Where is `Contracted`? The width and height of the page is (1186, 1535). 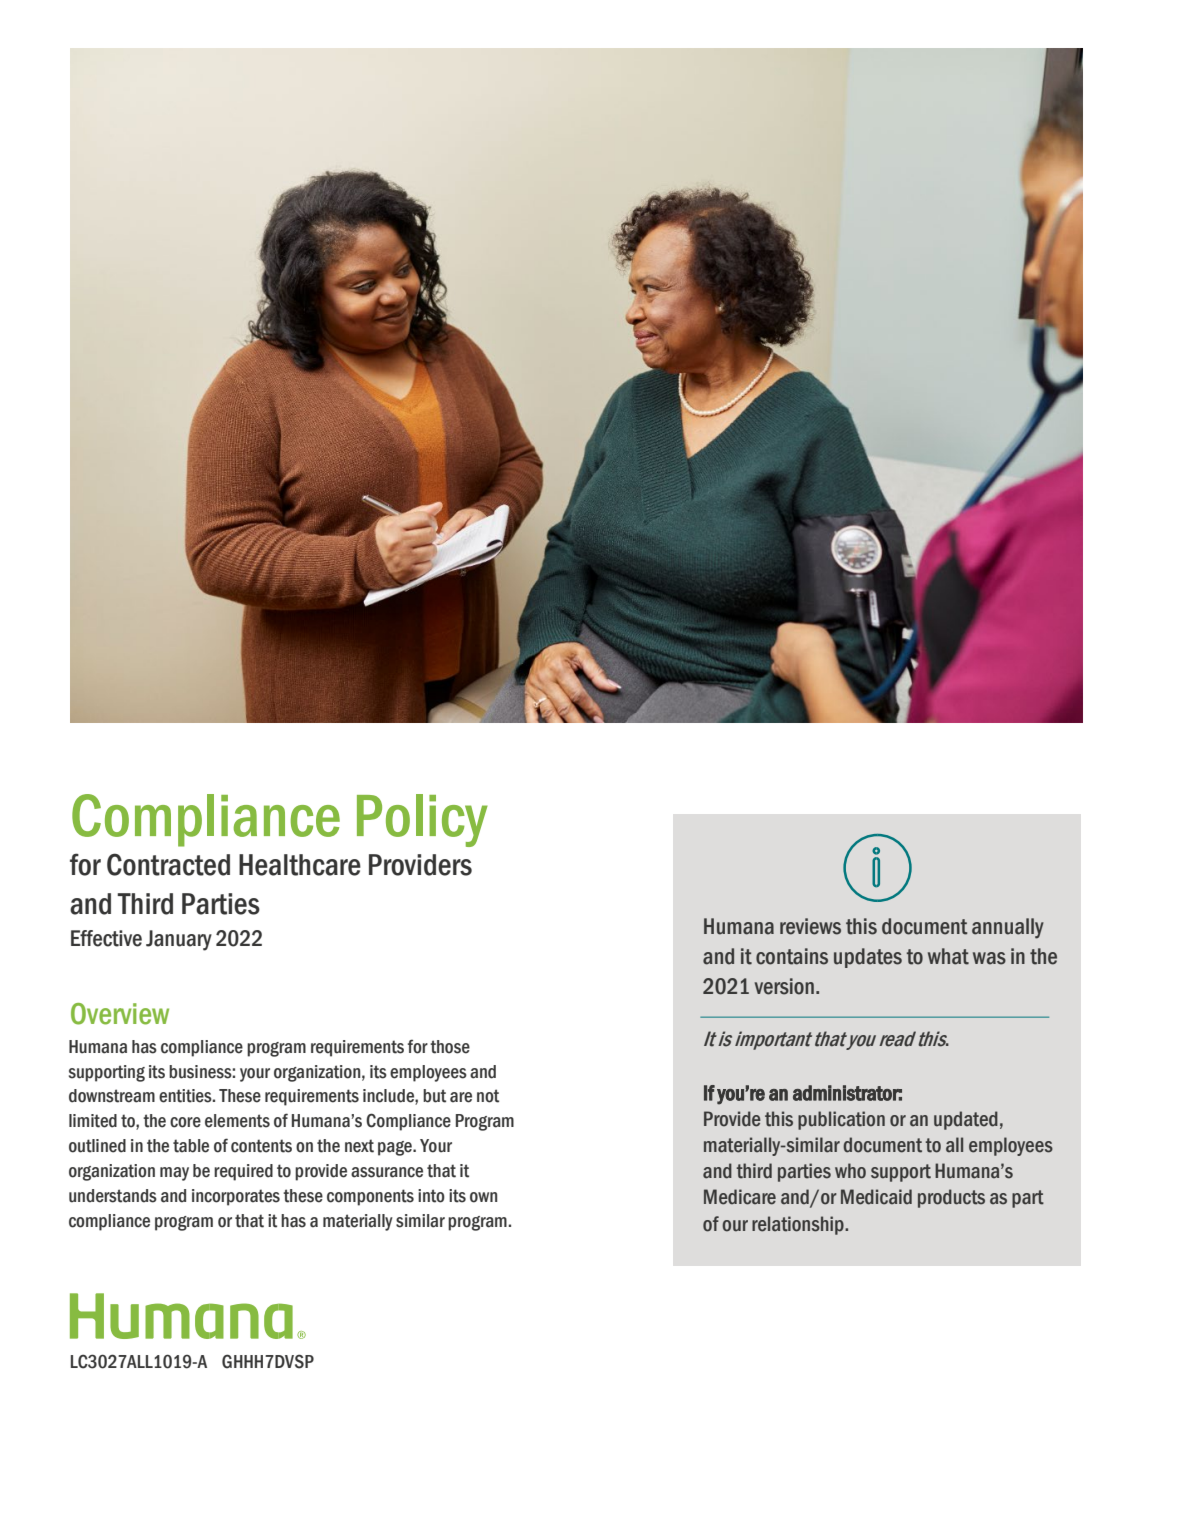 Contracted is located at coordinates (168, 864).
